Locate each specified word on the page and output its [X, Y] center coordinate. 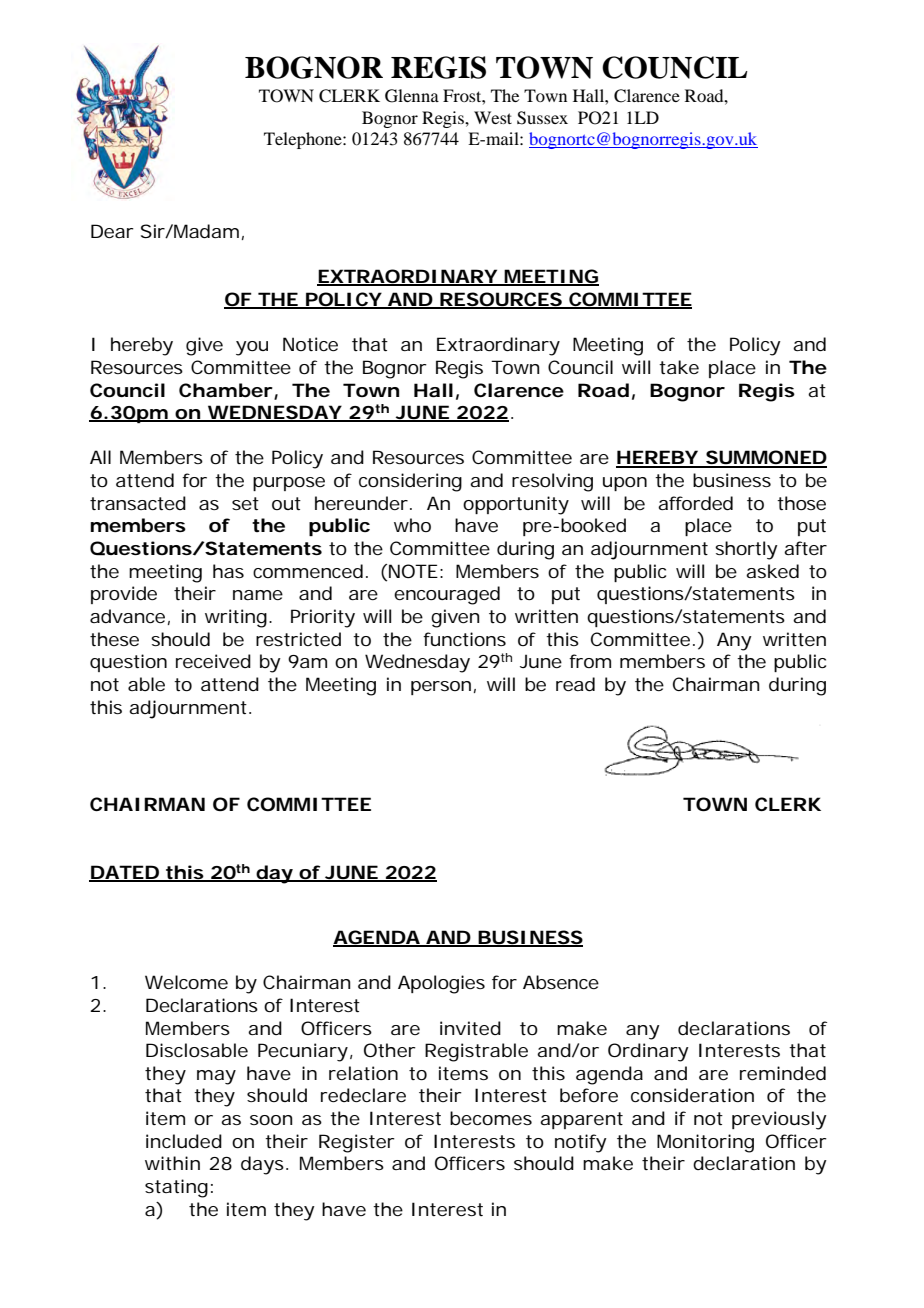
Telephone [304, 140]
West [493, 117]
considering [410, 482]
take [679, 367]
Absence [561, 982]
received [213, 661]
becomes [491, 1118]
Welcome [186, 982]
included [184, 1141]
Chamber [226, 390]
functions [464, 639]
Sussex [542, 118]
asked [772, 571]
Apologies [441, 984]
